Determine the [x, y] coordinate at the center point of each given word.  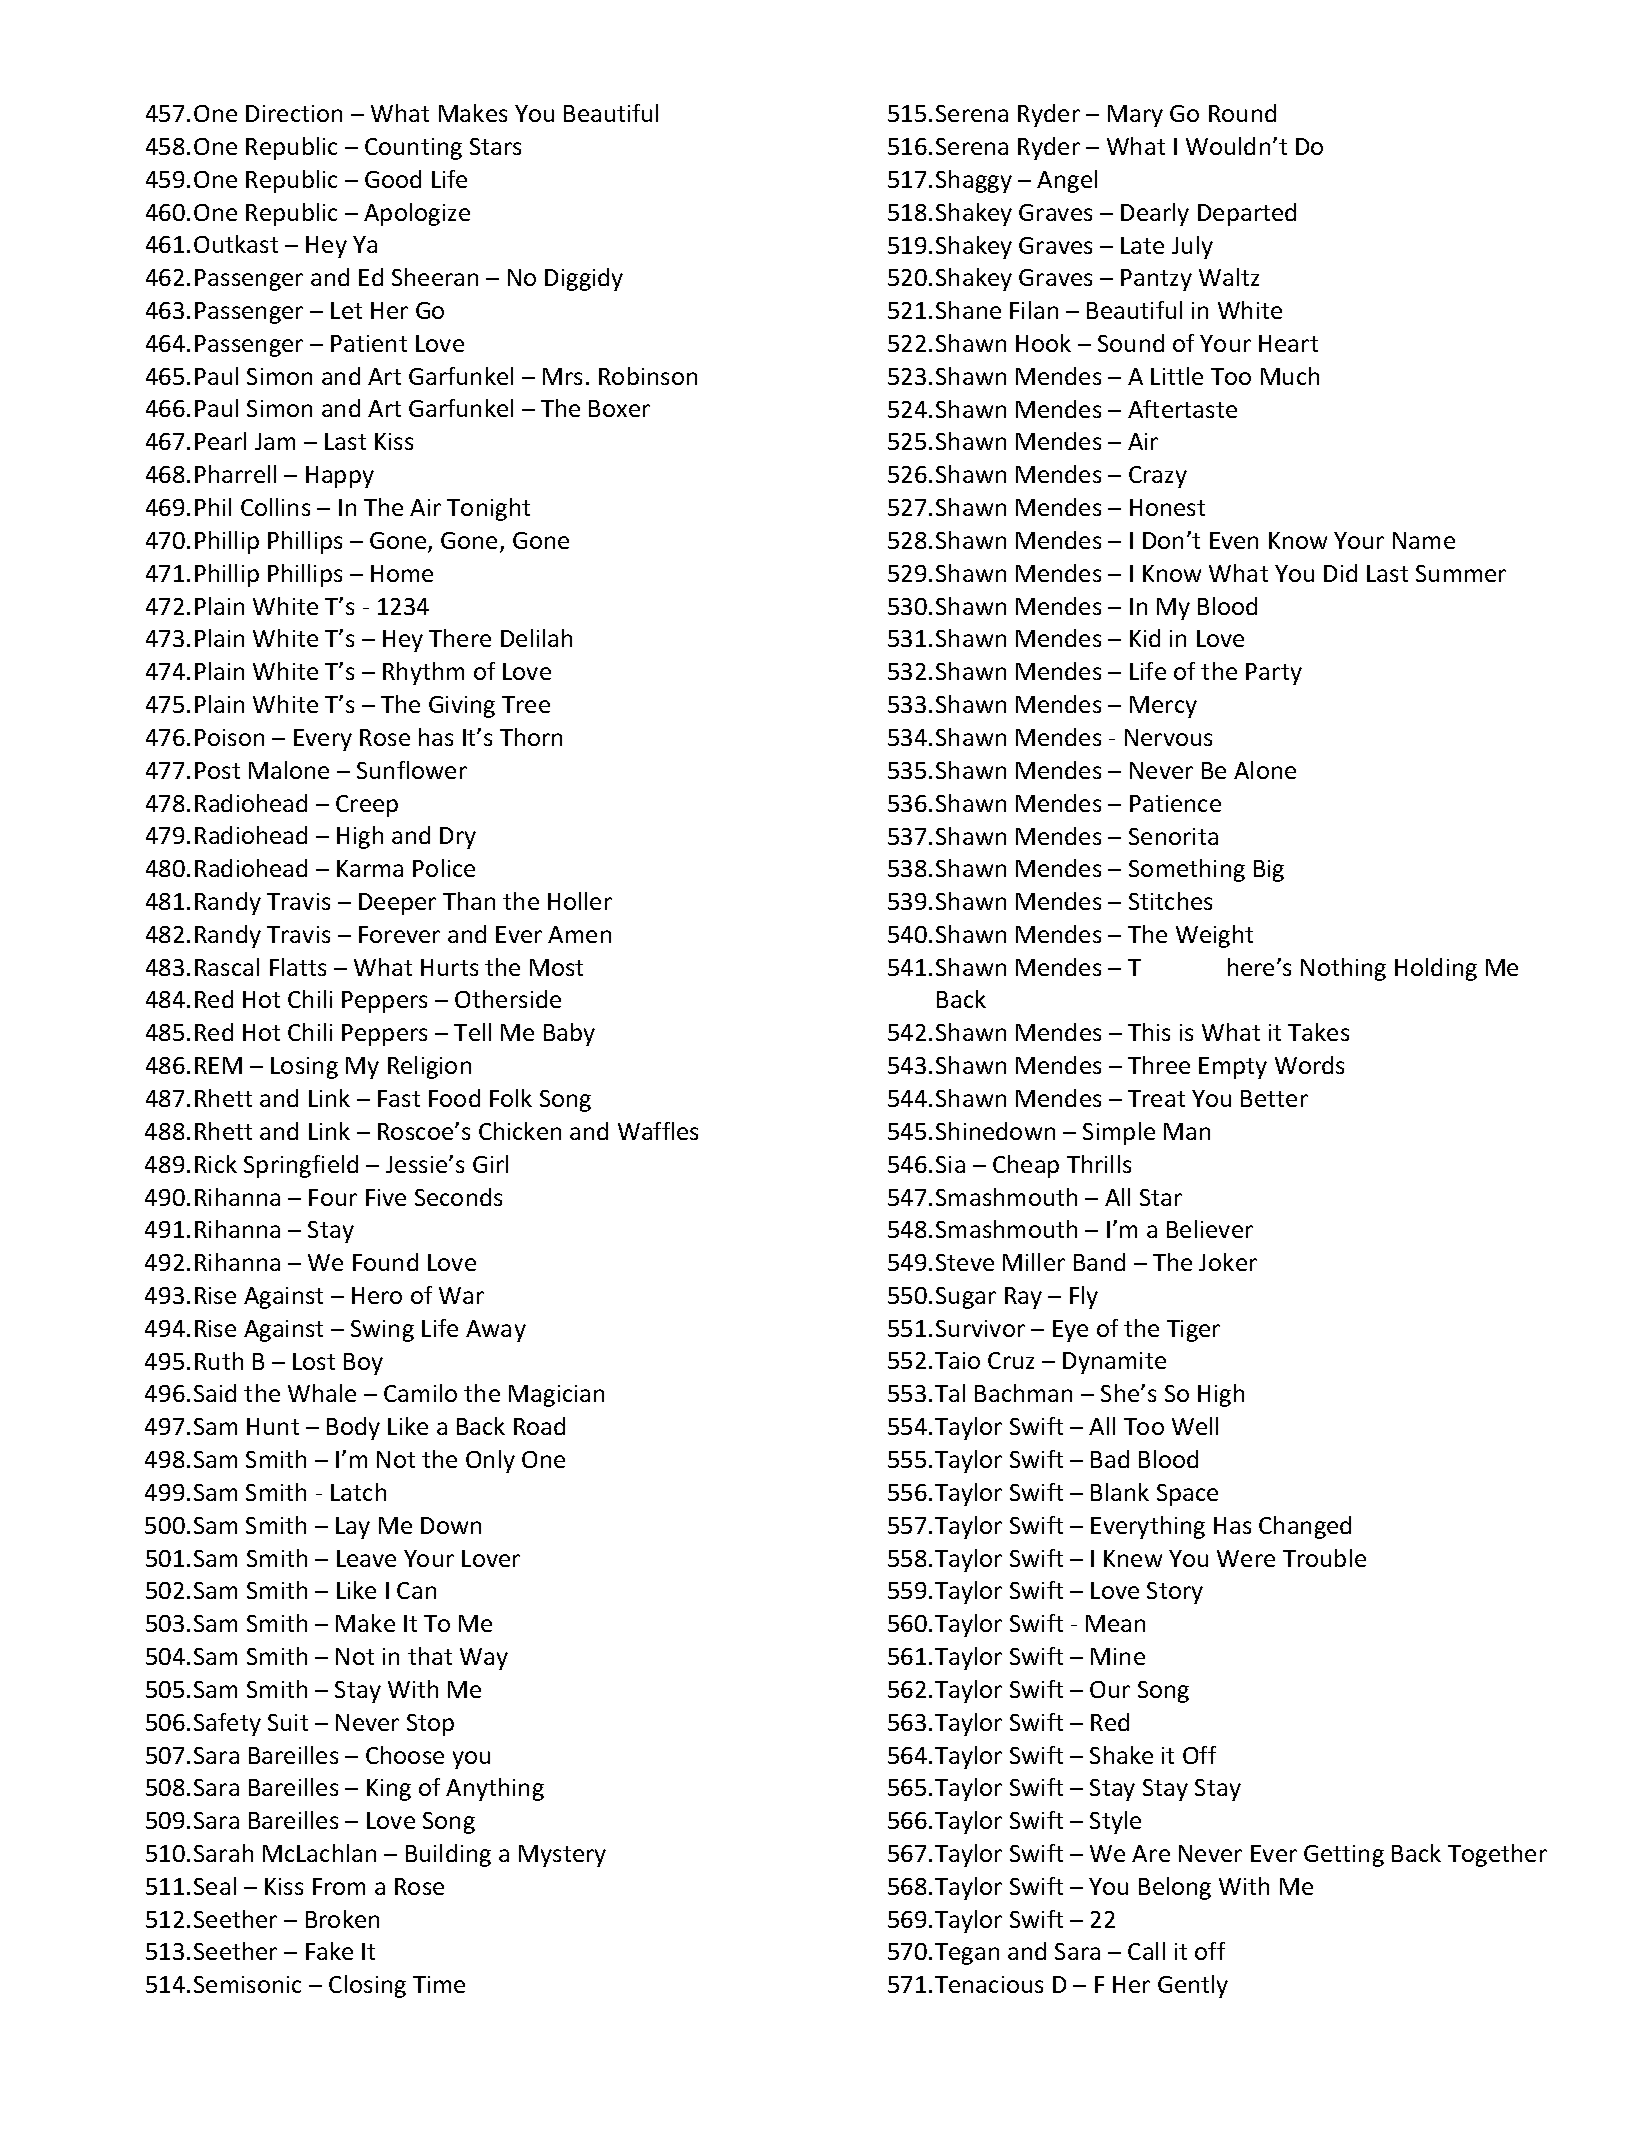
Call [1146, 1951]
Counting [413, 149]
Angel [1067, 181]
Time [439, 1984]
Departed [1247, 214]
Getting [1344, 1856]
